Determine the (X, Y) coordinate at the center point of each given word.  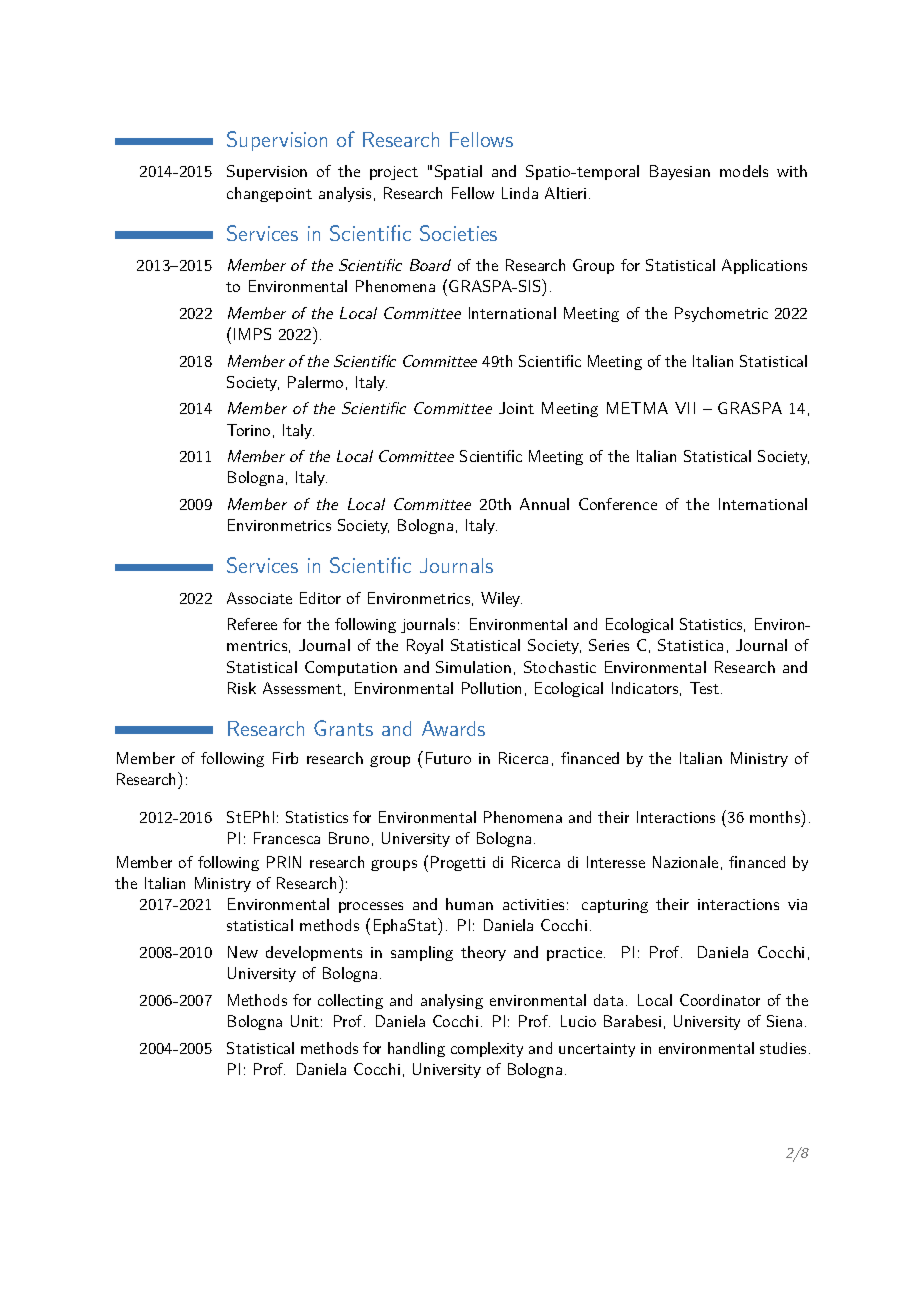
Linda (520, 193)
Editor (320, 598)
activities (533, 904)
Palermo (315, 382)
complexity (487, 1049)
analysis (345, 194)
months (776, 816)
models (744, 171)
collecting (350, 1001)
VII (685, 408)
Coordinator (720, 1000)
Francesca (287, 838)
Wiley (501, 599)
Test (704, 688)
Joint (516, 408)
